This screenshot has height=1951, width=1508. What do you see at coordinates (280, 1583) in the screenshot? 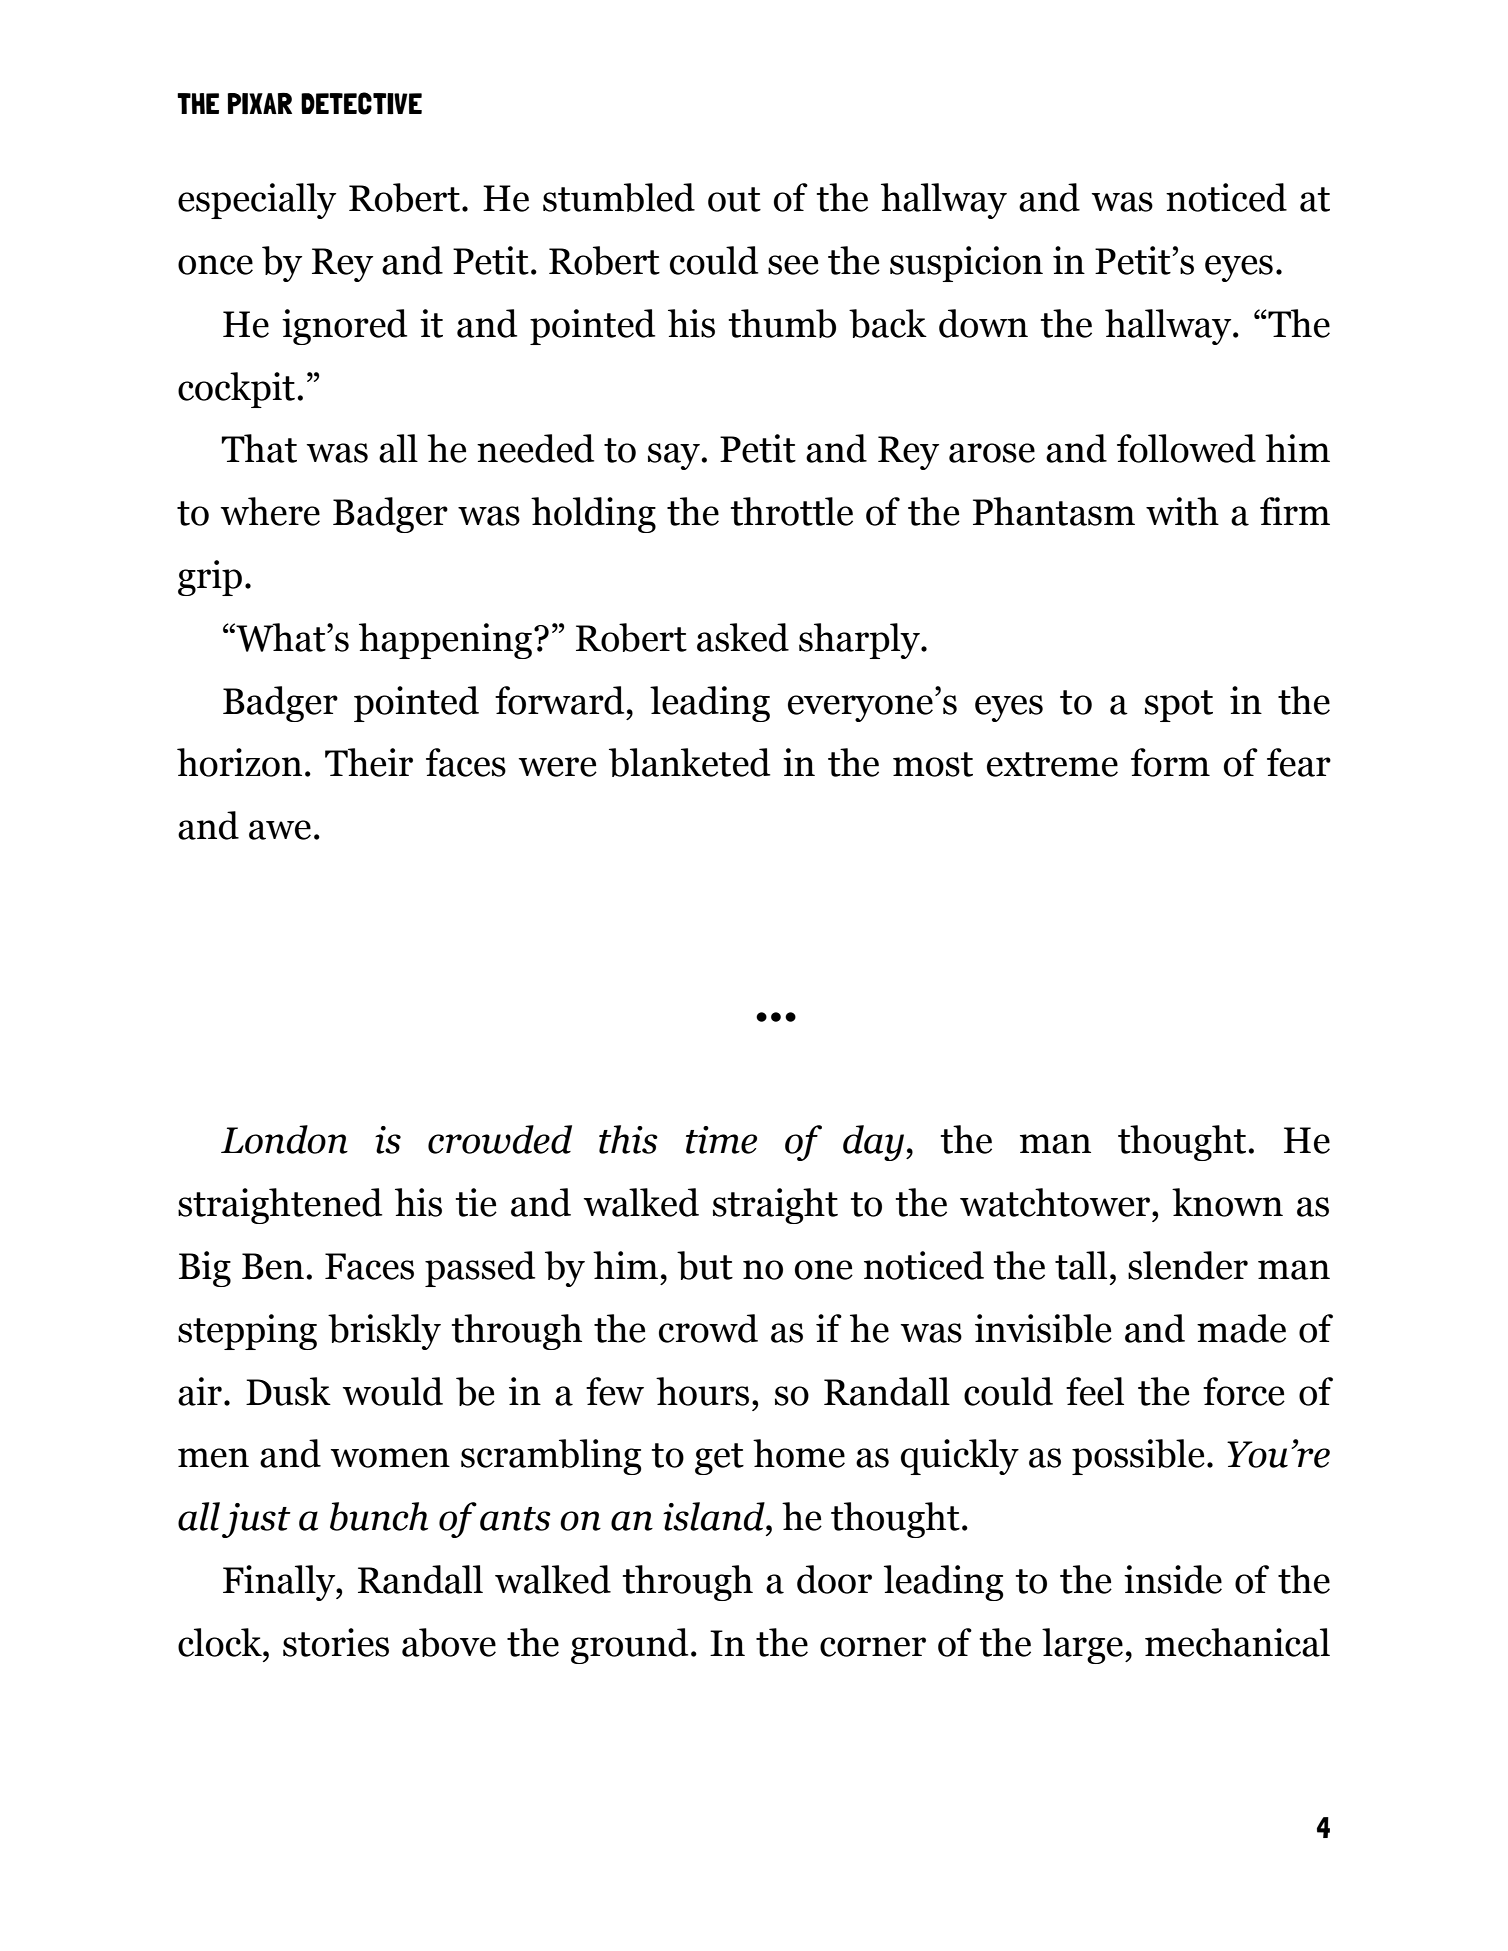
I see `Finally` at bounding box center [280, 1583].
